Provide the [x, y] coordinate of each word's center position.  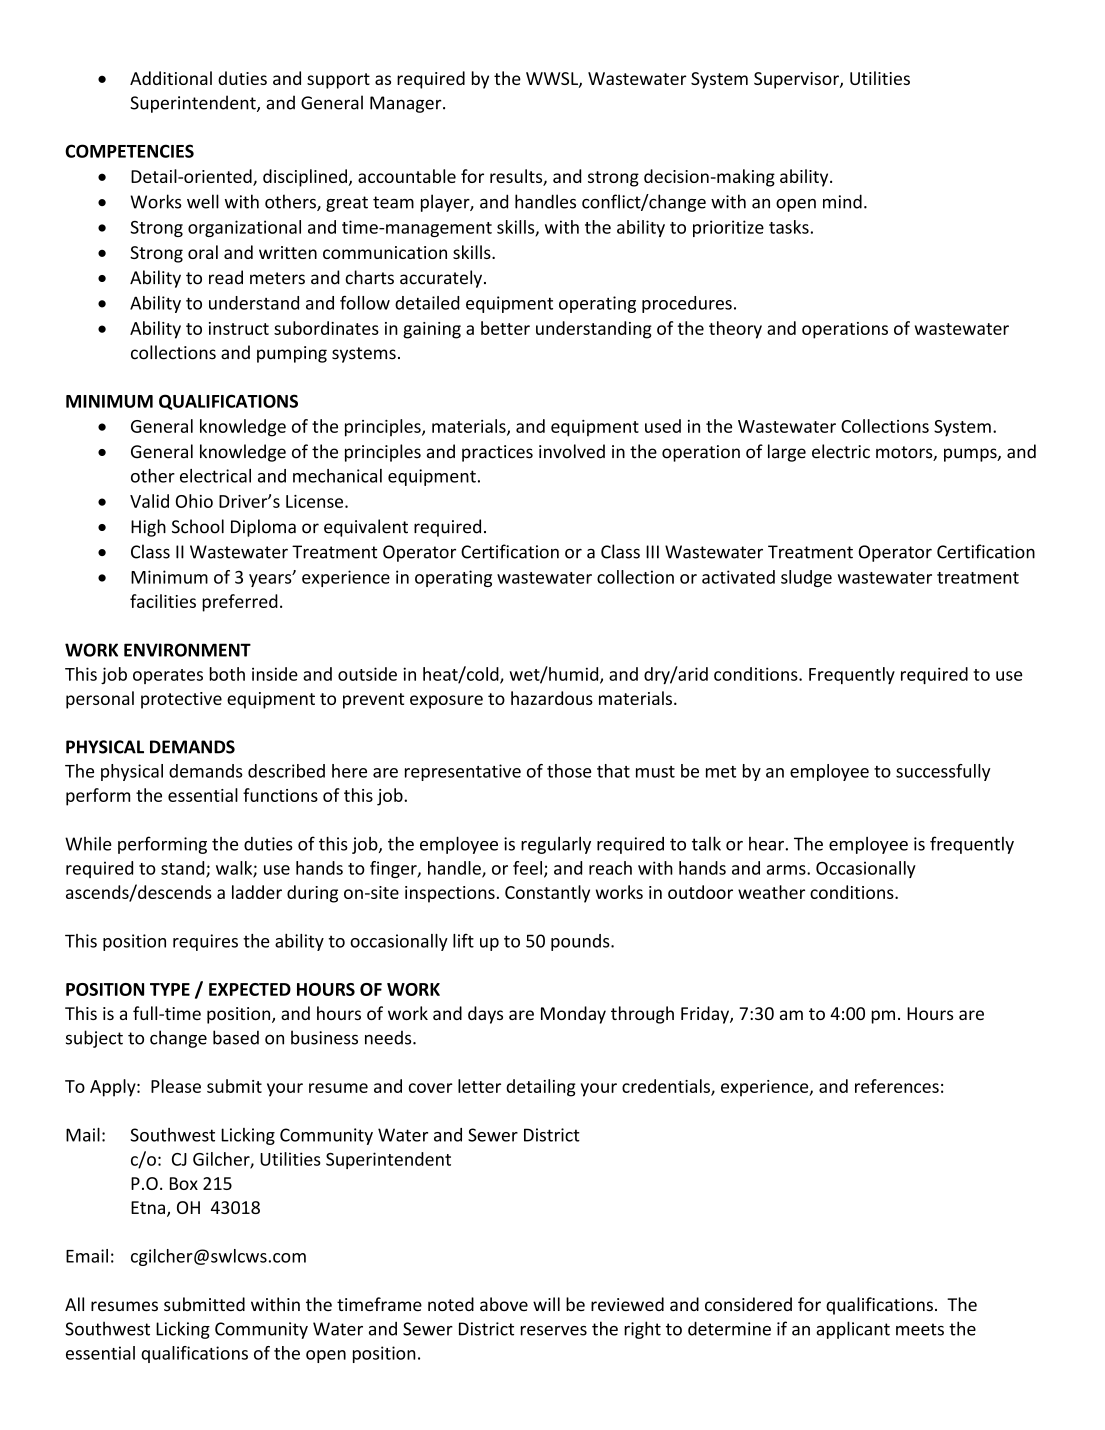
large [787, 453]
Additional [171, 78]
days [485, 1015]
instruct [239, 328]
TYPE [170, 989]
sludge [806, 578]
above [504, 1304]
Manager [407, 104]
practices [497, 453]
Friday [706, 1015]
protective [181, 700]
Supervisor [797, 80]
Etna [148, 1207]
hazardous [552, 698]
